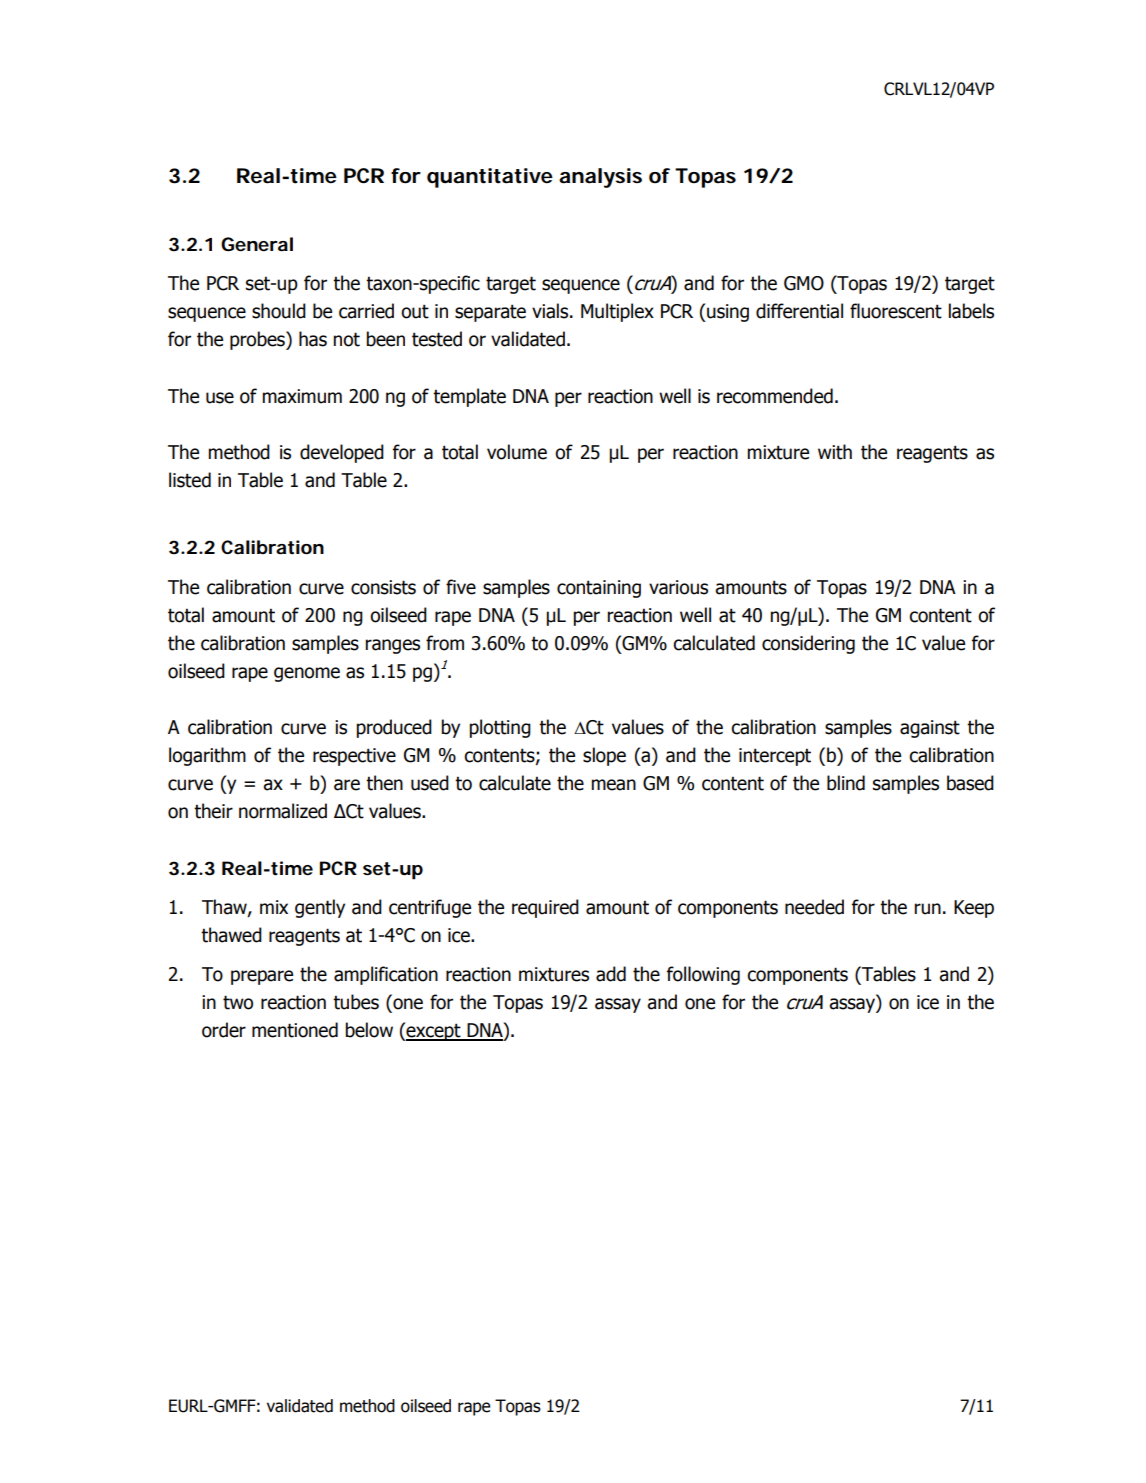 Image resolution: width=1146 pixels, height=1483 pixels. I want to click on developed, so click(342, 453).
